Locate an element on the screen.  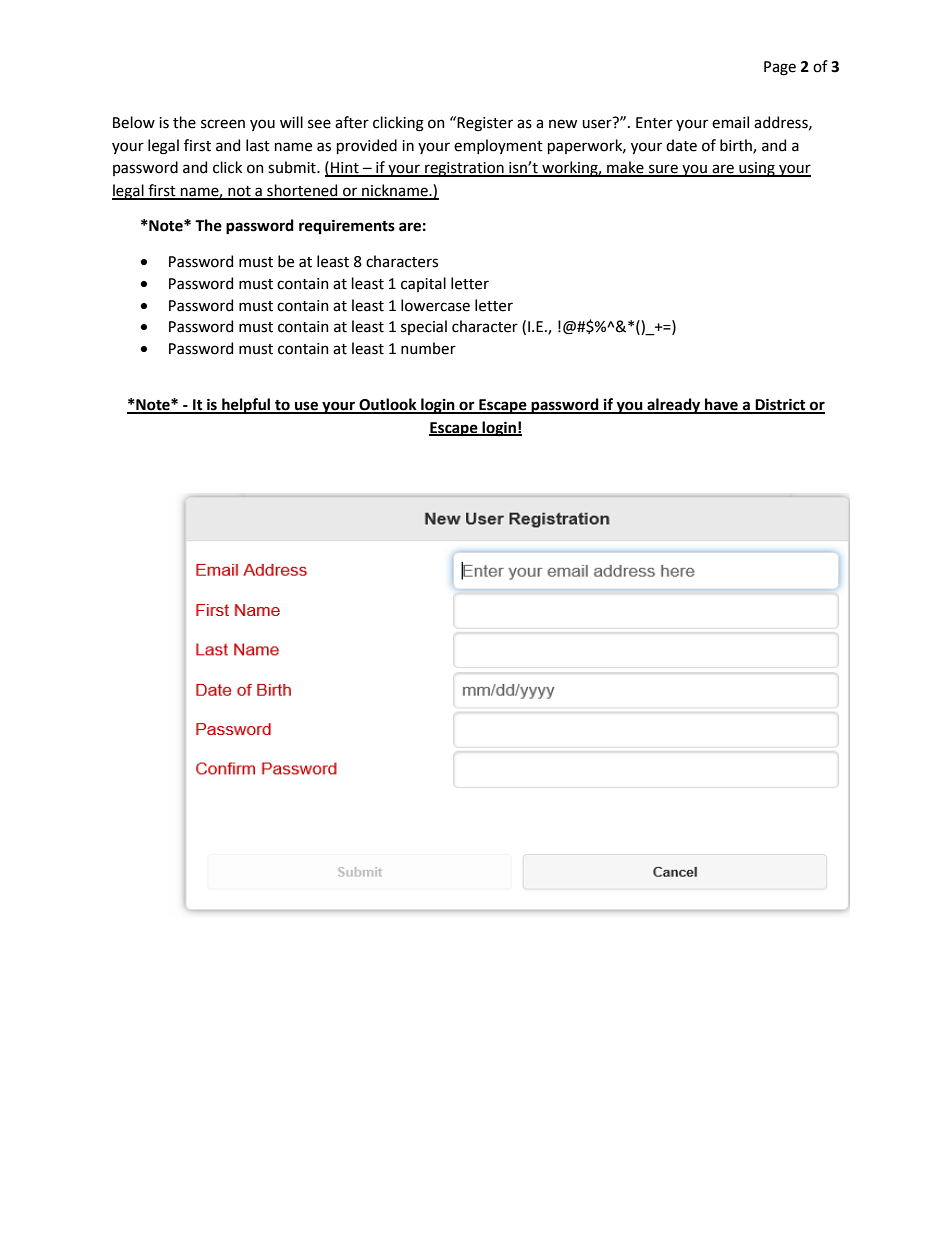
number is located at coordinates (428, 348).
